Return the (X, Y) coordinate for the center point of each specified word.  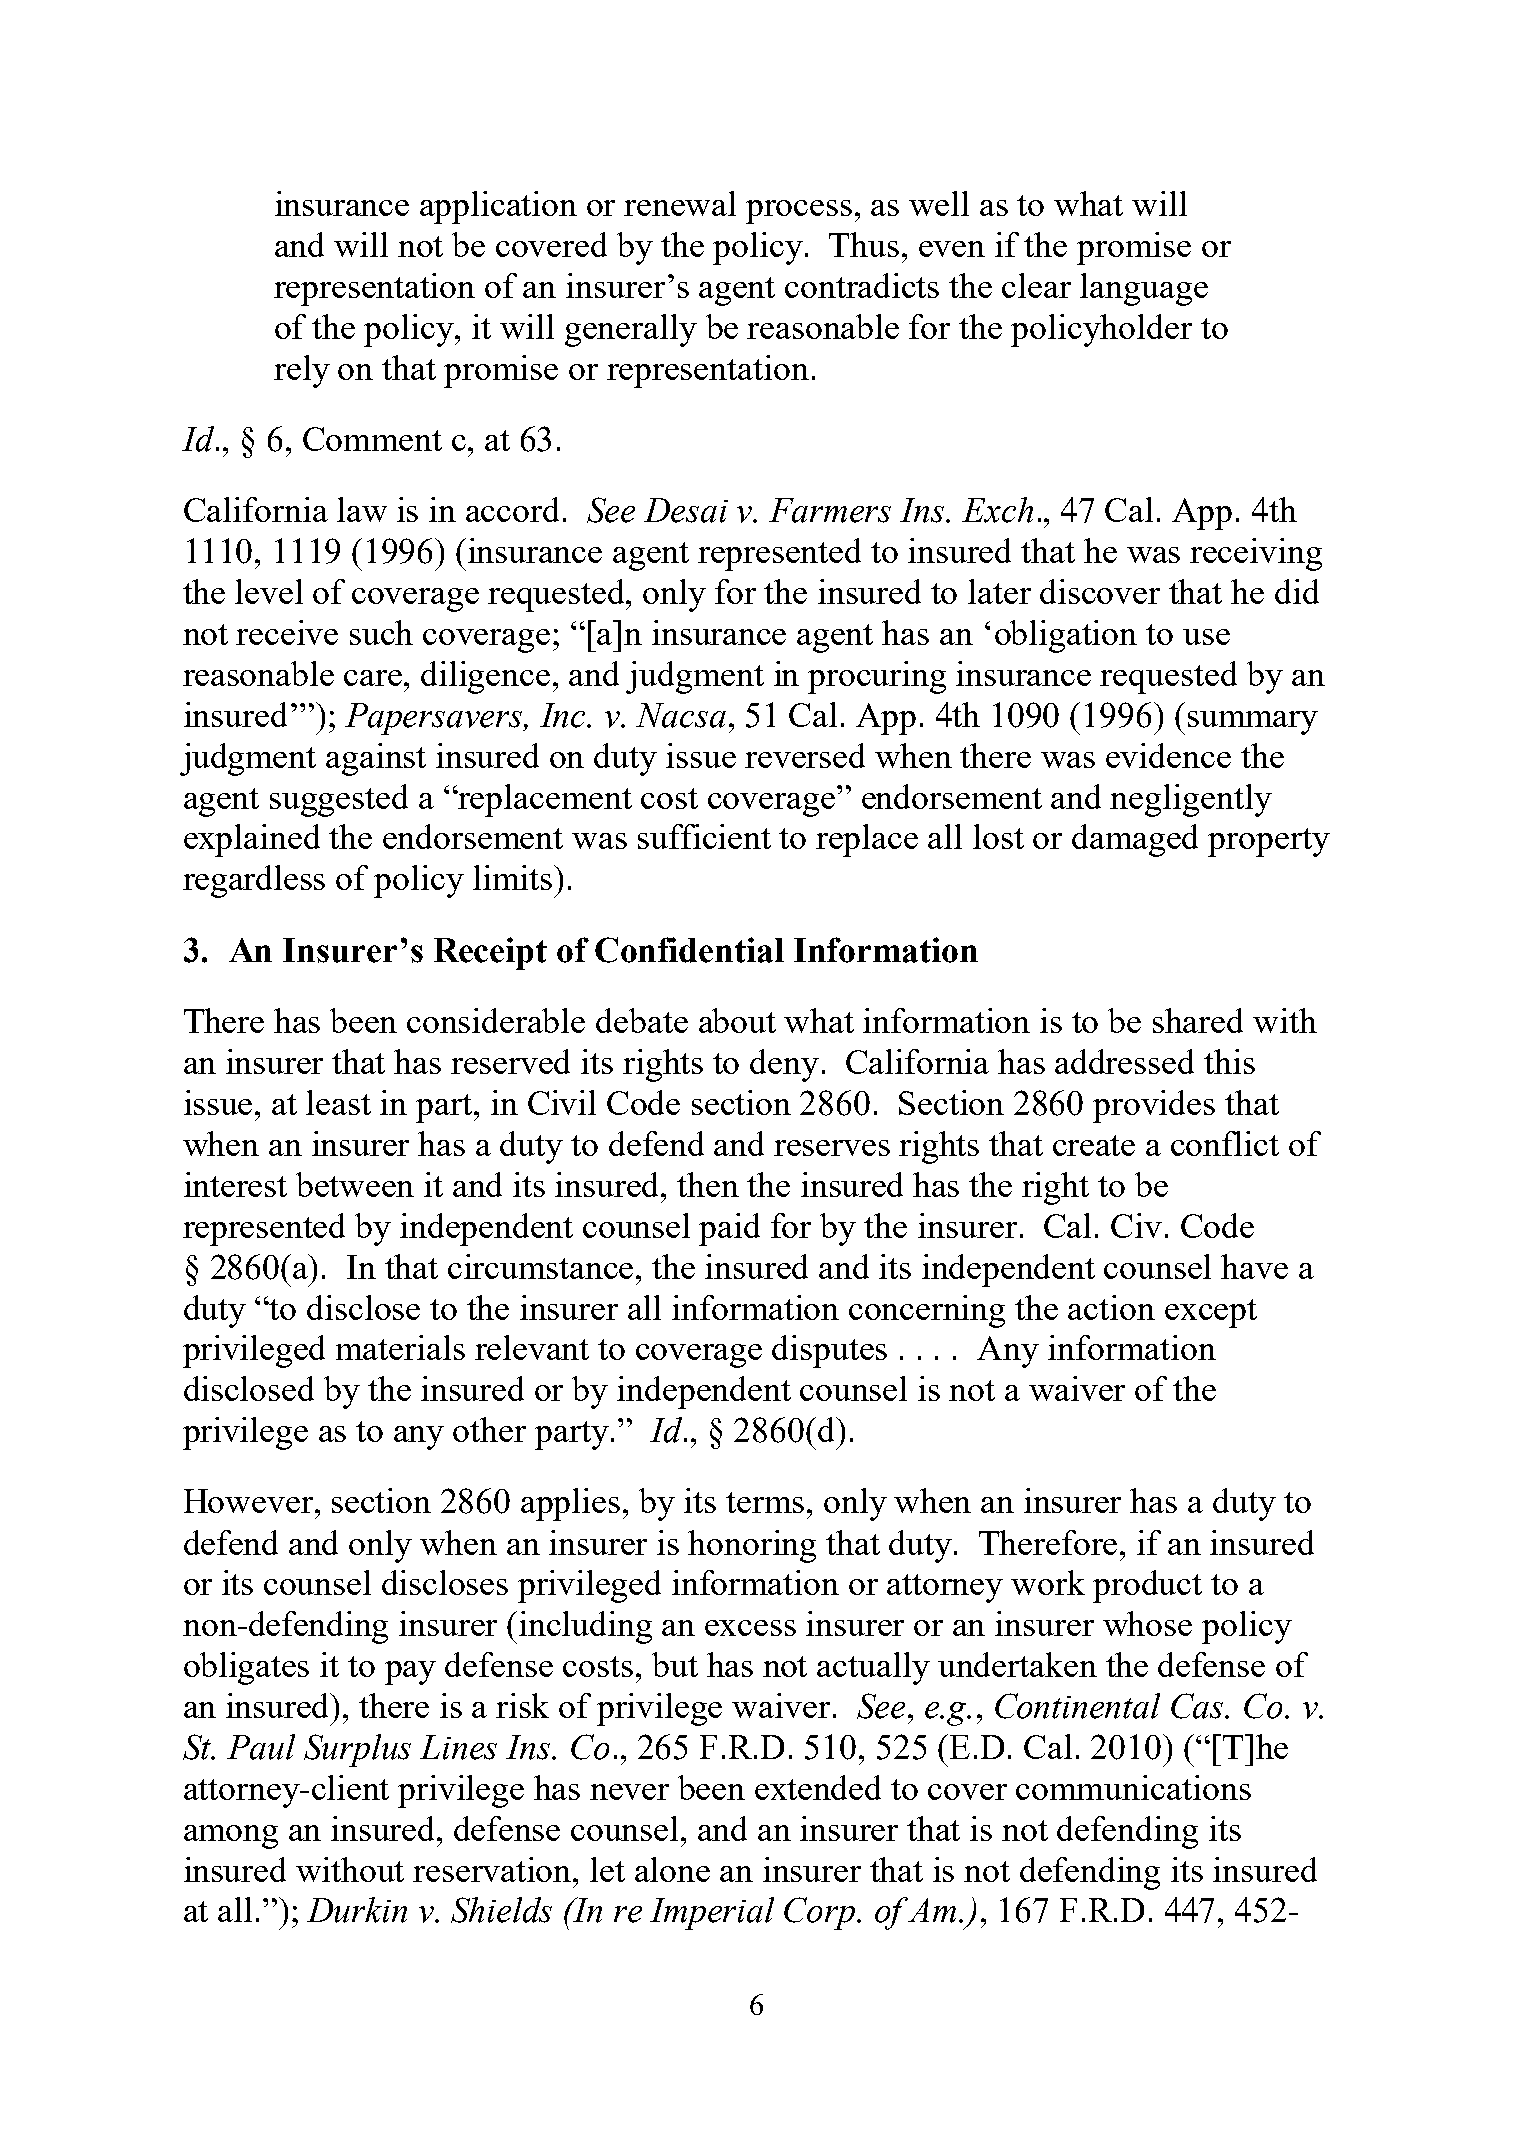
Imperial (712, 1913)
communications (1133, 1787)
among (231, 1837)
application (498, 207)
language (1144, 289)
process (799, 212)
